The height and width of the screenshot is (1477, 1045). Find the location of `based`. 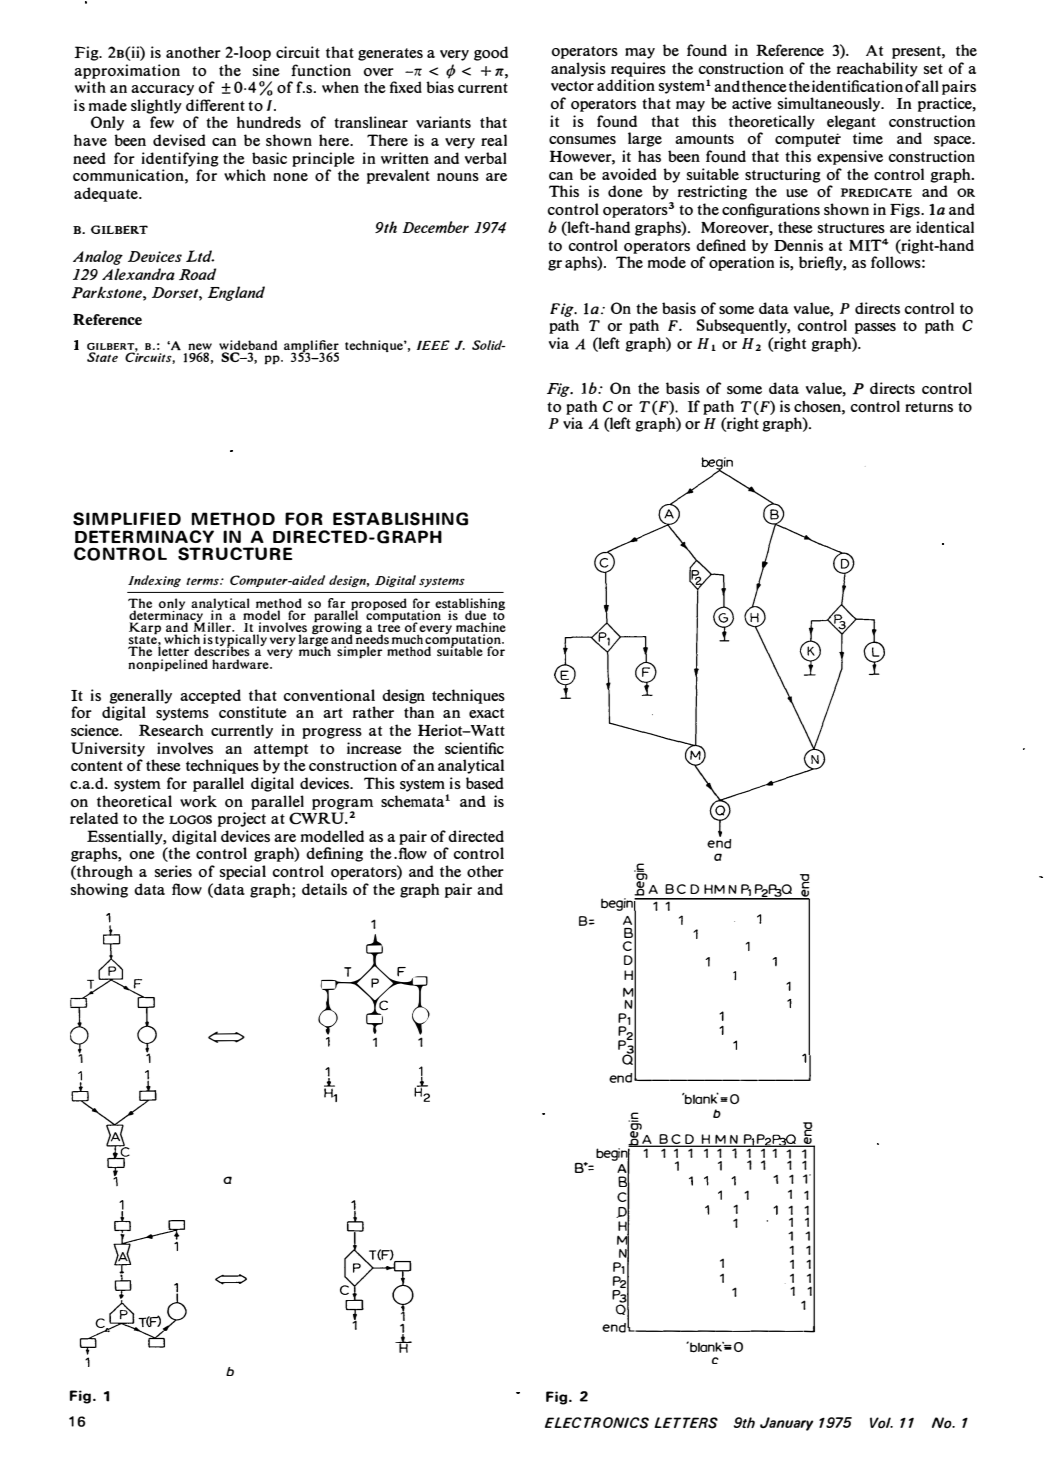

based is located at coordinates (485, 783).
